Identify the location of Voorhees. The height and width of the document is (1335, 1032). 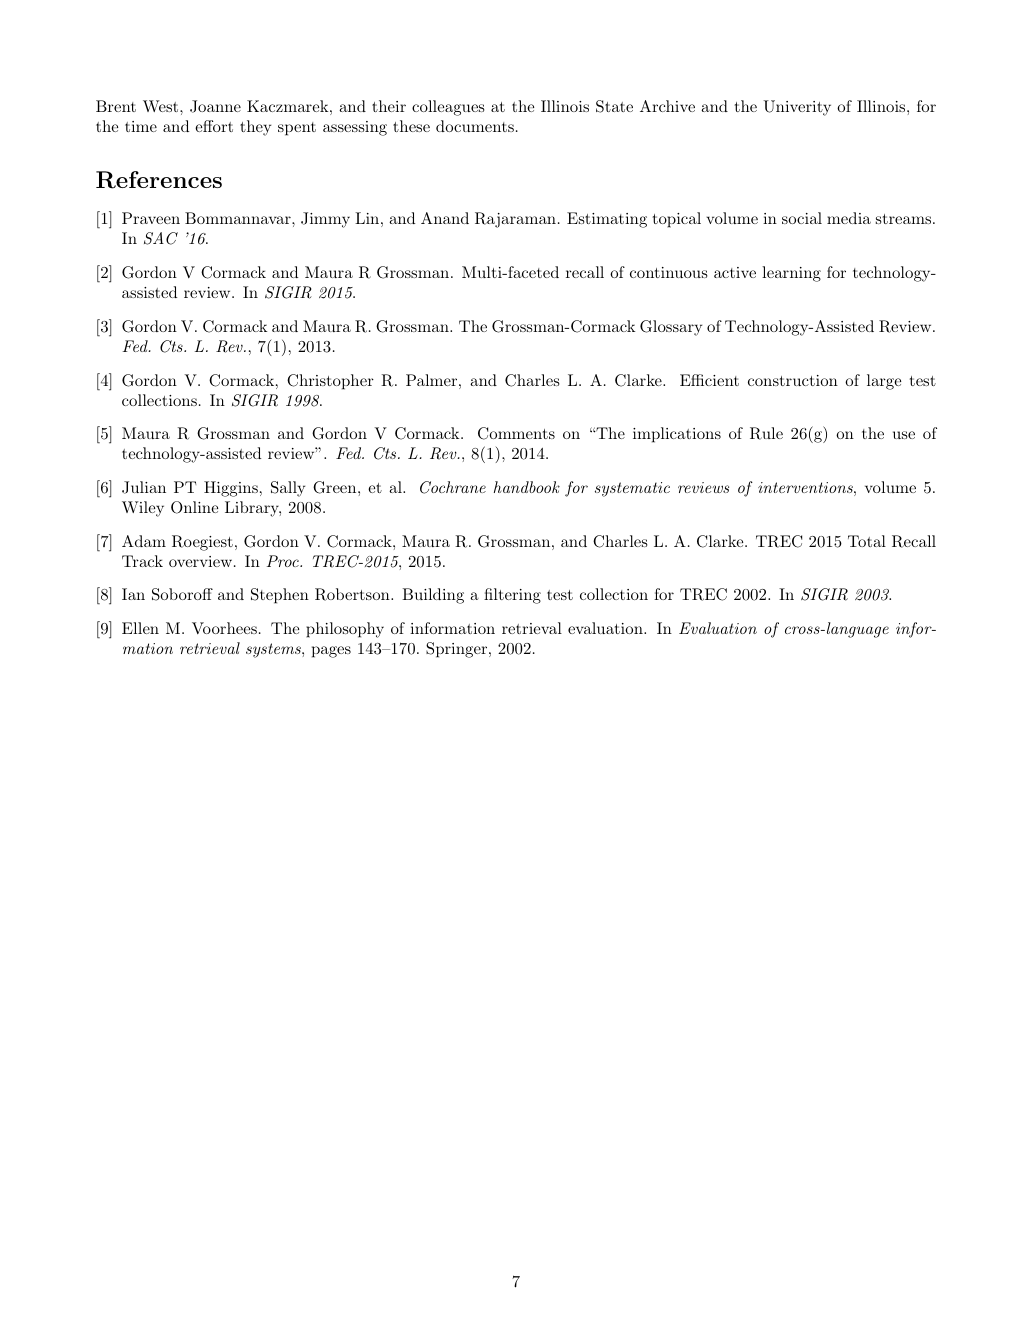
(224, 628).
